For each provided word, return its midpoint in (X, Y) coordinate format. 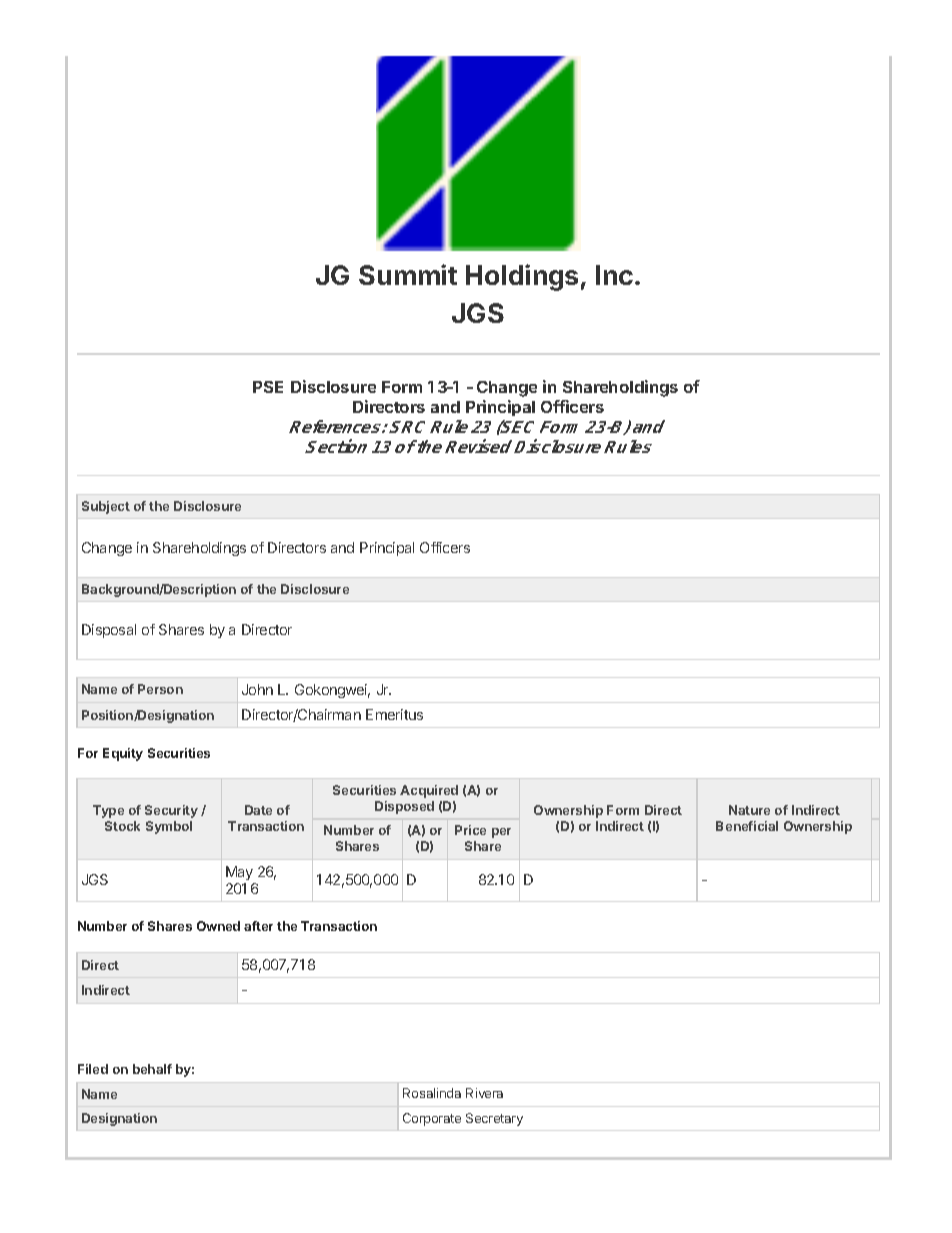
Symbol (169, 827)
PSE (268, 387)
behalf (152, 1069)
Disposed (404, 807)
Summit (408, 274)
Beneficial (747, 826)
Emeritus (394, 714)
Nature (749, 810)
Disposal (109, 631)
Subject (106, 507)
